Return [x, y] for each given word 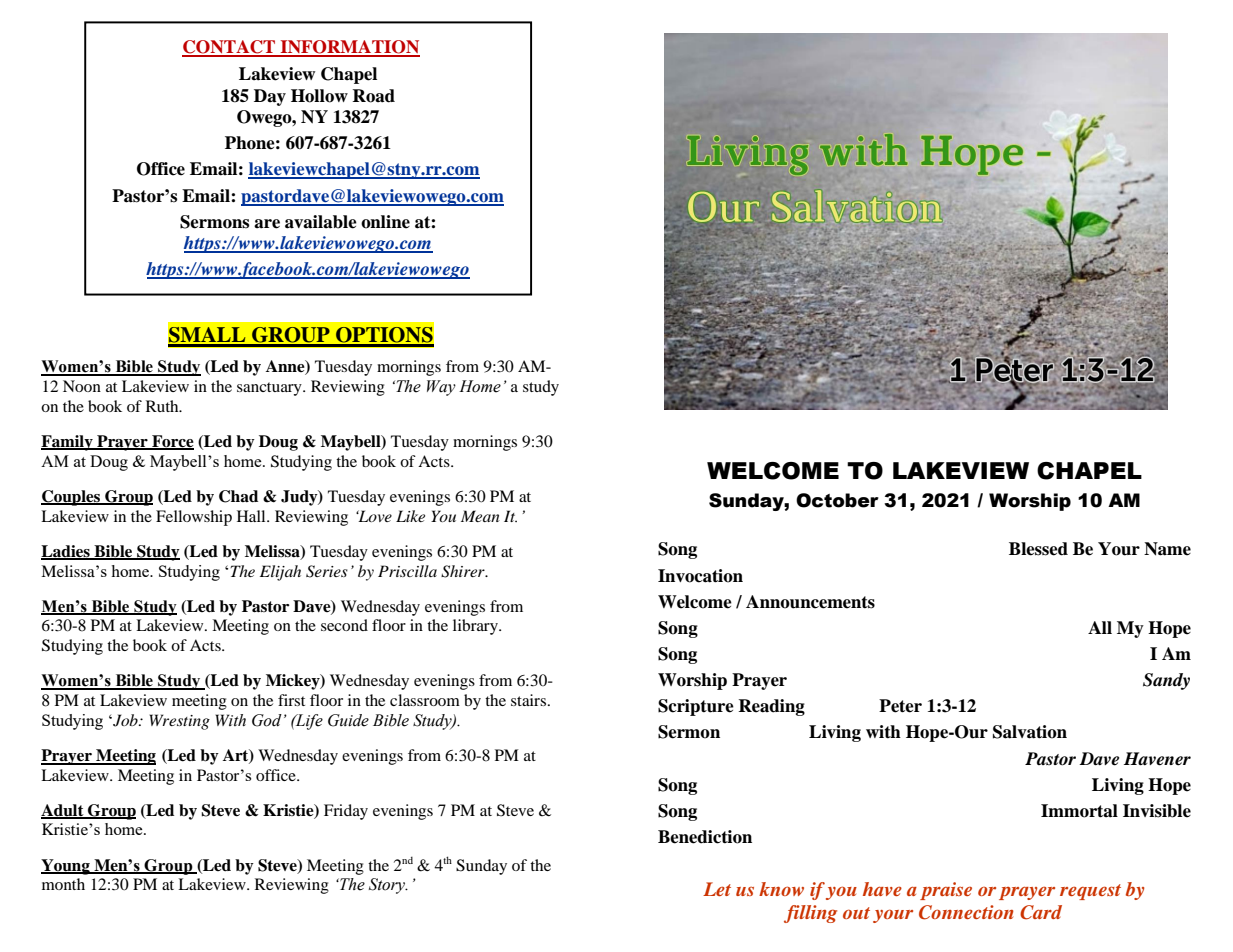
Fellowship [194, 518]
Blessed [1038, 549]
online [385, 222]
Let [717, 889]
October [837, 500]
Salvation [1030, 732]
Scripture [696, 707]
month [63, 884]
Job [125, 720]
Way [441, 388]
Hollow [319, 96]
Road [373, 96]
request [1090, 892]
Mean [480, 516]
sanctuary [270, 389]
